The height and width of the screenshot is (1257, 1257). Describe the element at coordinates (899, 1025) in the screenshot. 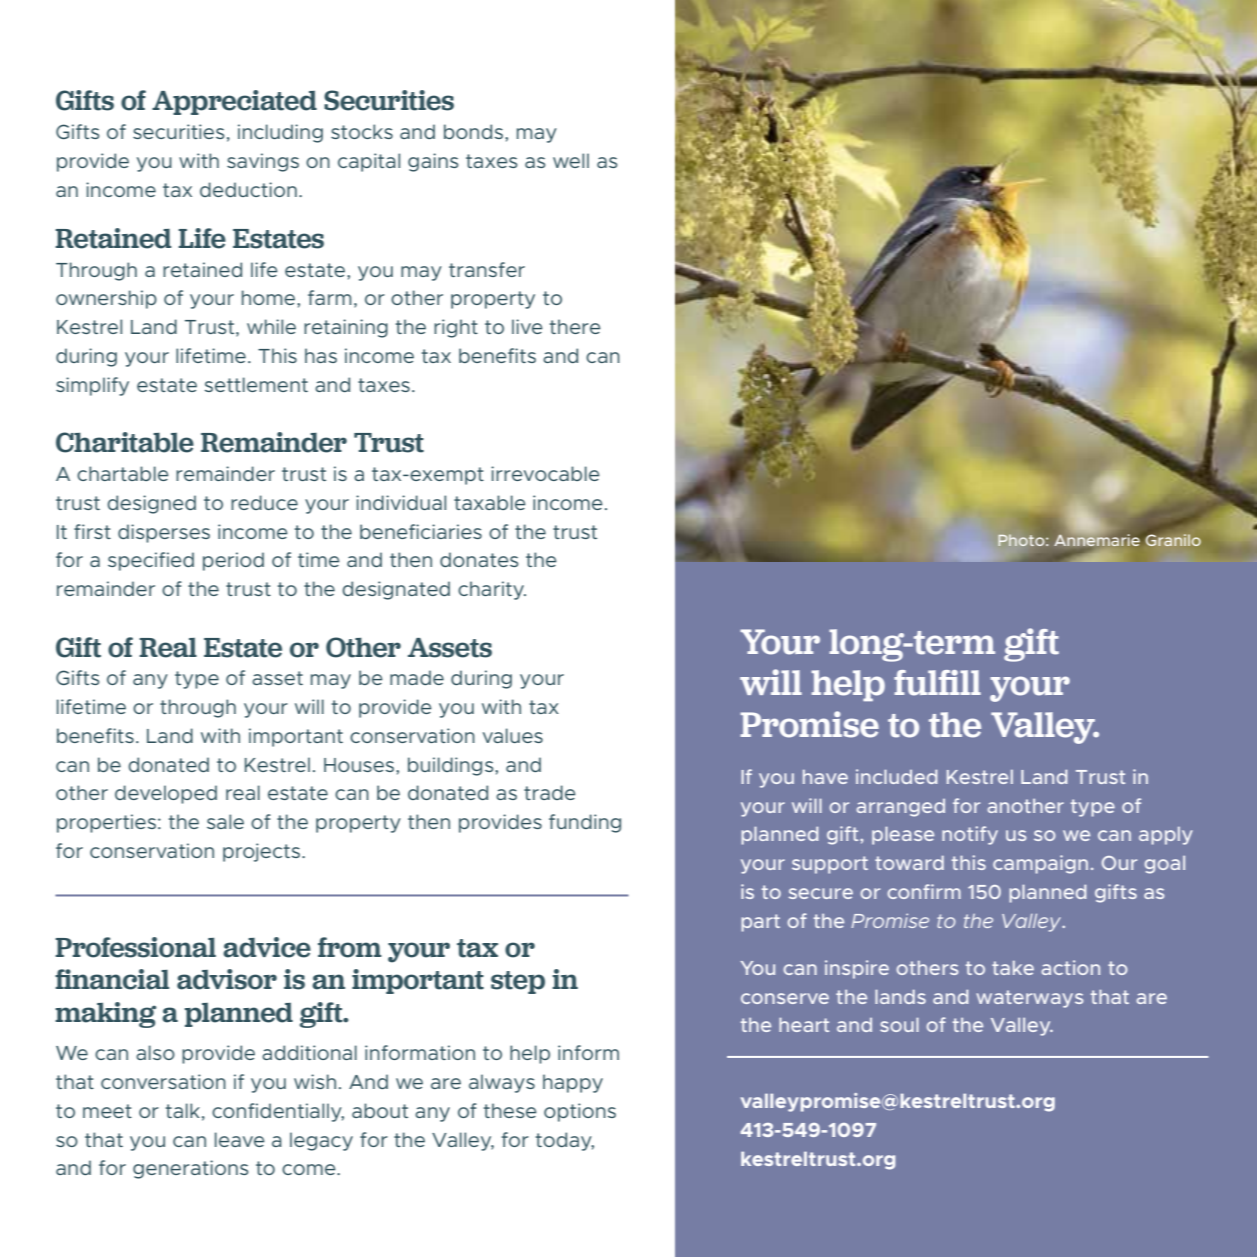

I see `soul` at that location.
